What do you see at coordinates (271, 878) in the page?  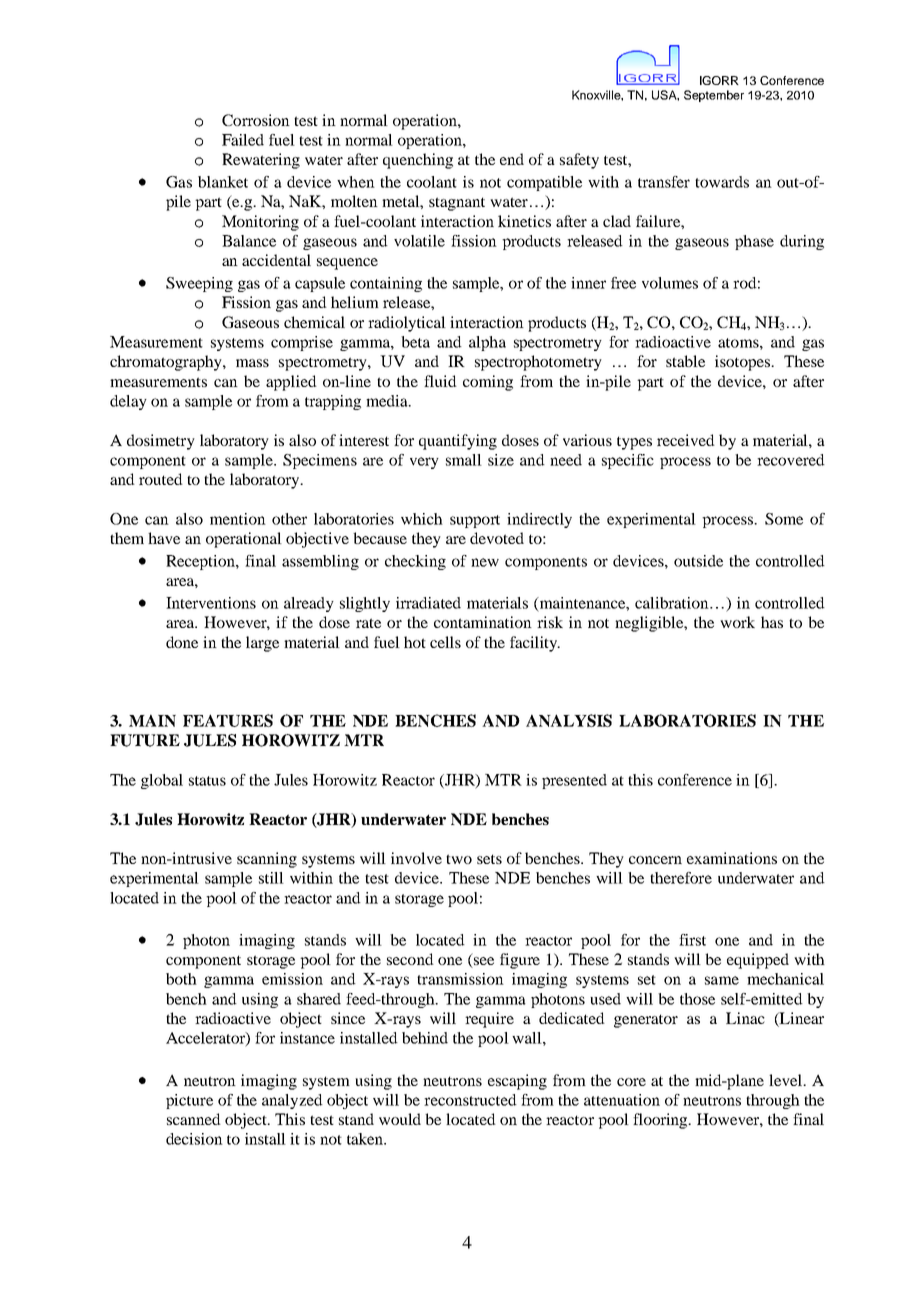 I see `still` at bounding box center [271, 878].
